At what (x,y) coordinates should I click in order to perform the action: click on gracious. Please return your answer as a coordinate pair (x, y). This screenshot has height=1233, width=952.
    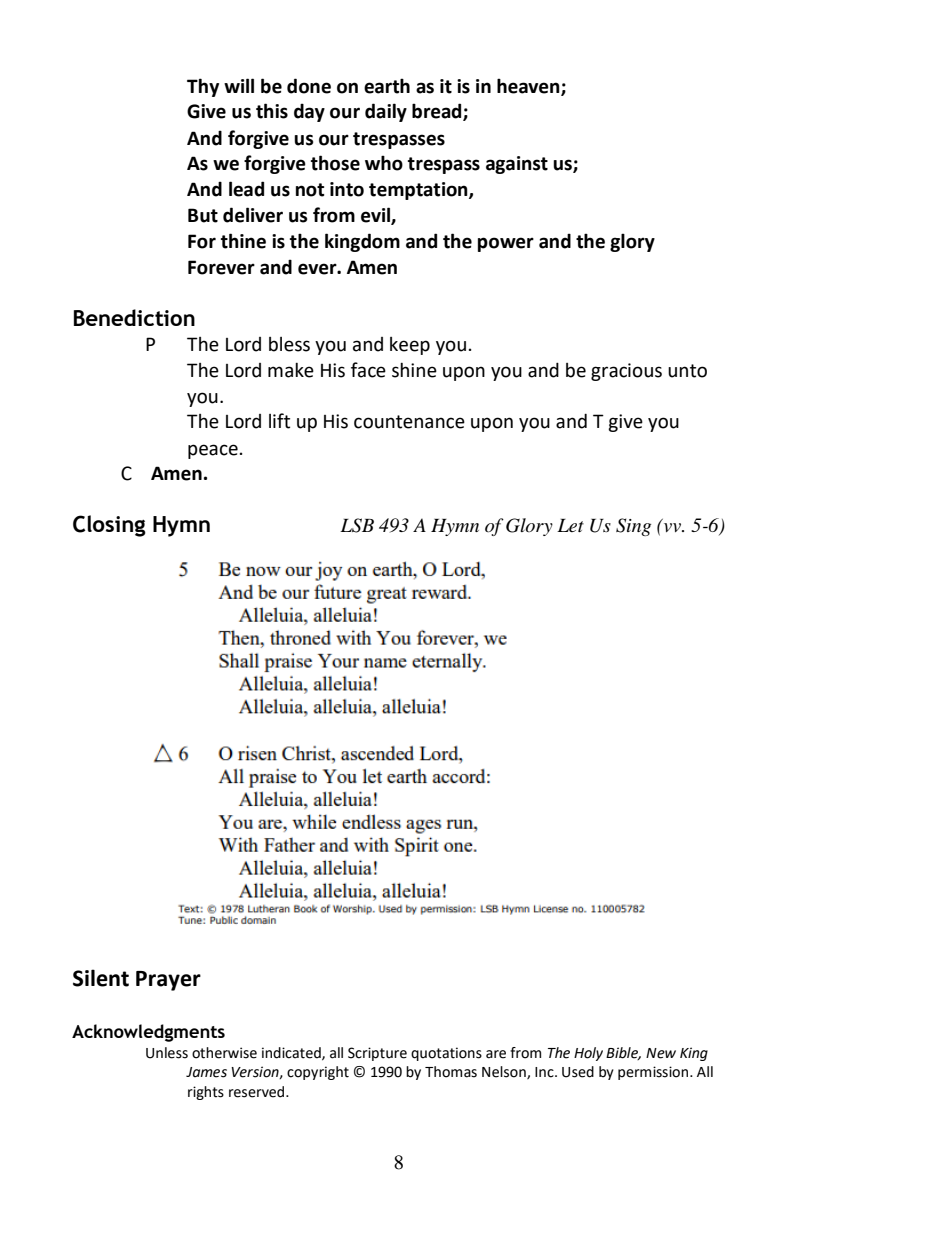
    Looking at the image, I should click on (626, 372).
